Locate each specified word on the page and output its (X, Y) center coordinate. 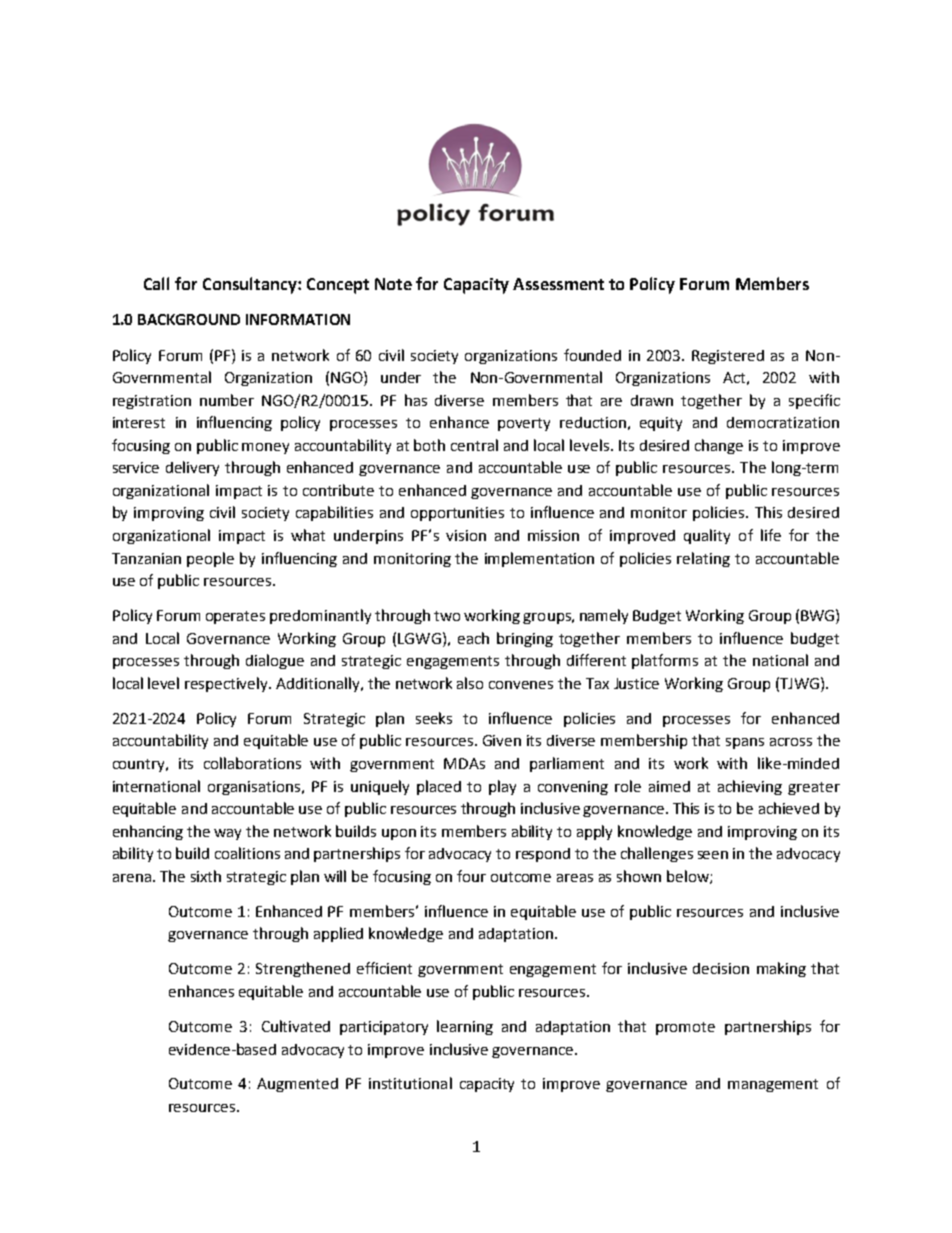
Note (393, 284)
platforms (665, 661)
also (470, 683)
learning (465, 1027)
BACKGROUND (189, 319)
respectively (228, 684)
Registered (728, 357)
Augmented (297, 1085)
